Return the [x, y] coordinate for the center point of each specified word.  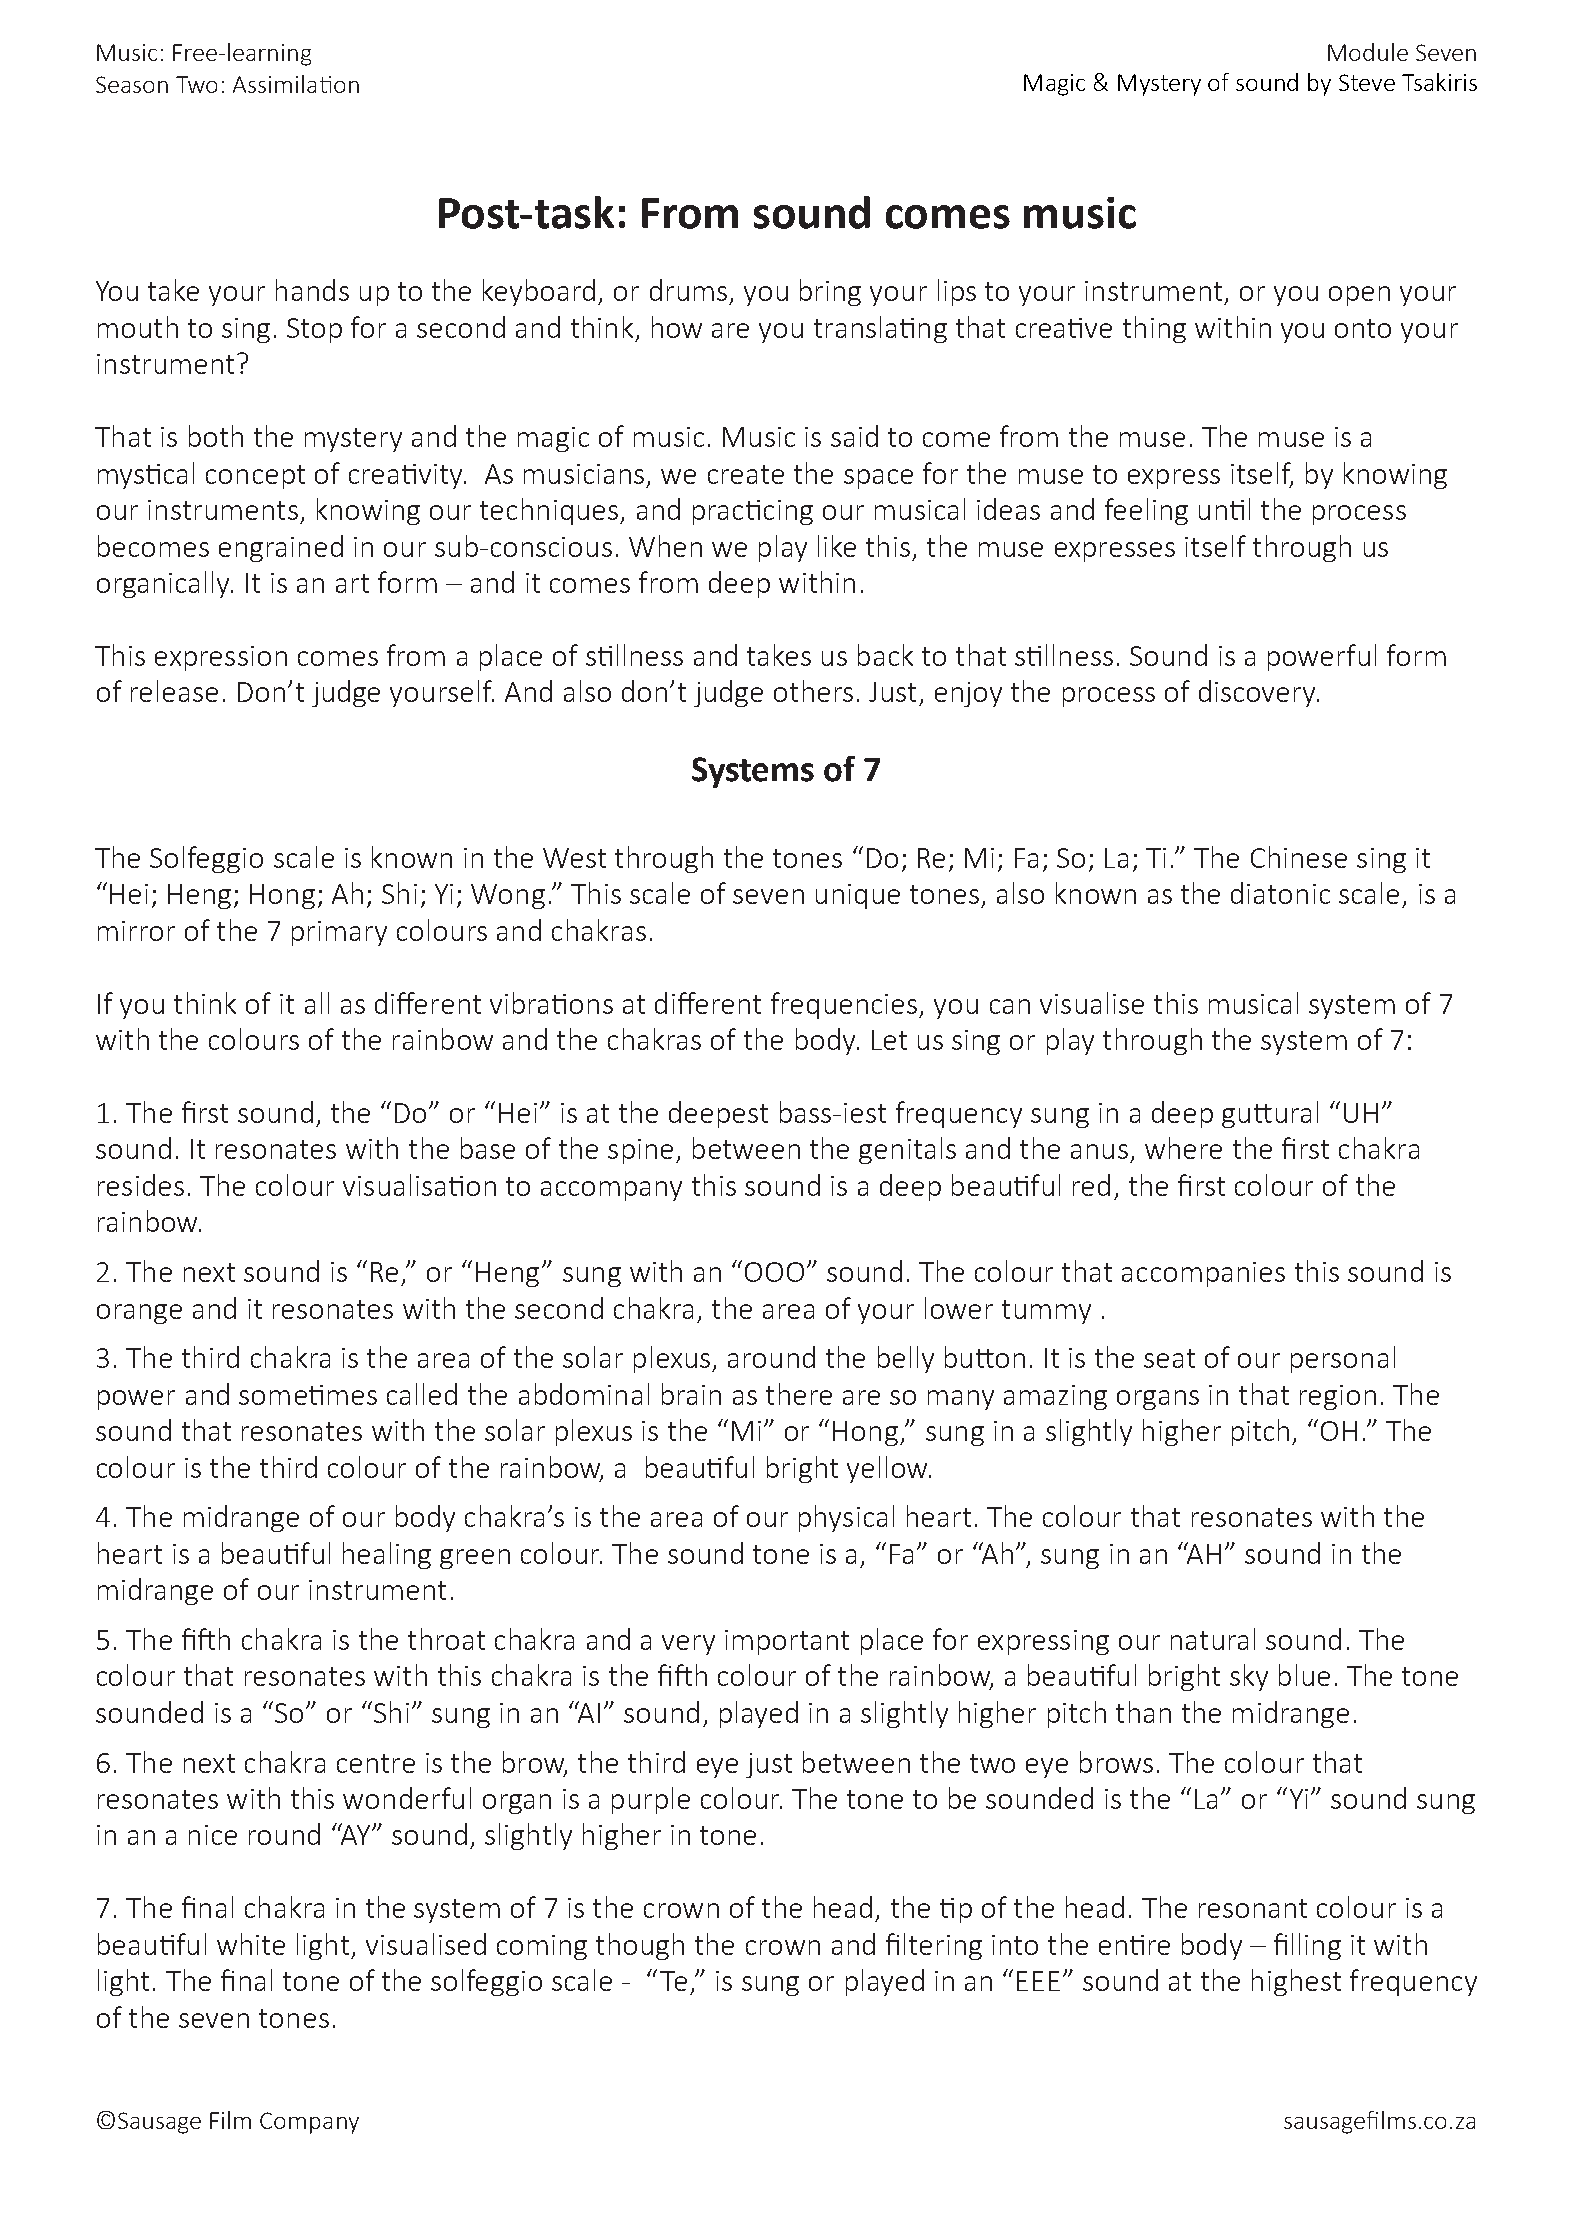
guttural [1270, 1114]
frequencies [845, 1005]
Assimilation [296, 84]
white [251, 1944]
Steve [1367, 82]
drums [688, 290]
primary [339, 933]
